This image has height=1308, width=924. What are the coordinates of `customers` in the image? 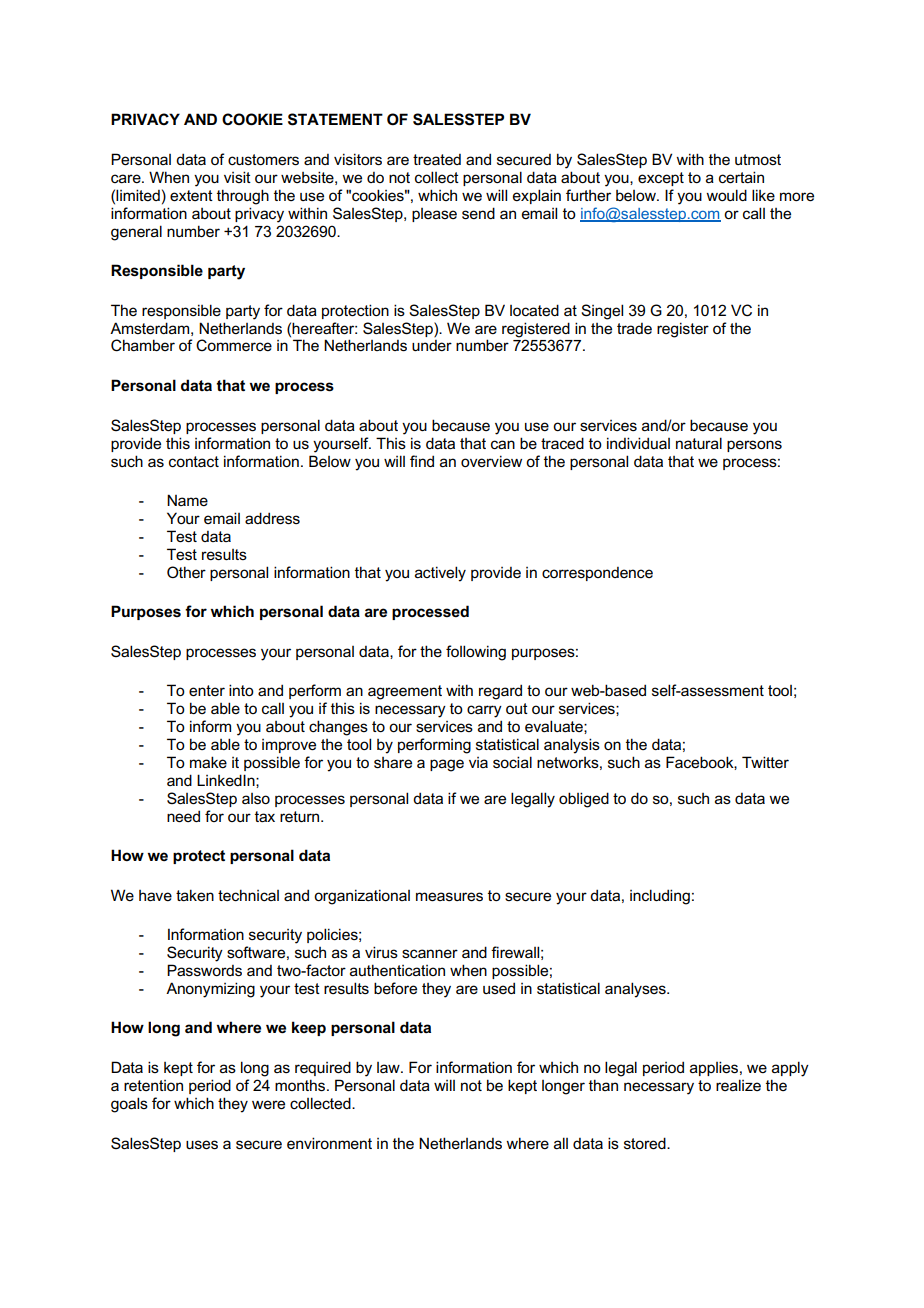 It's located at (263, 160).
